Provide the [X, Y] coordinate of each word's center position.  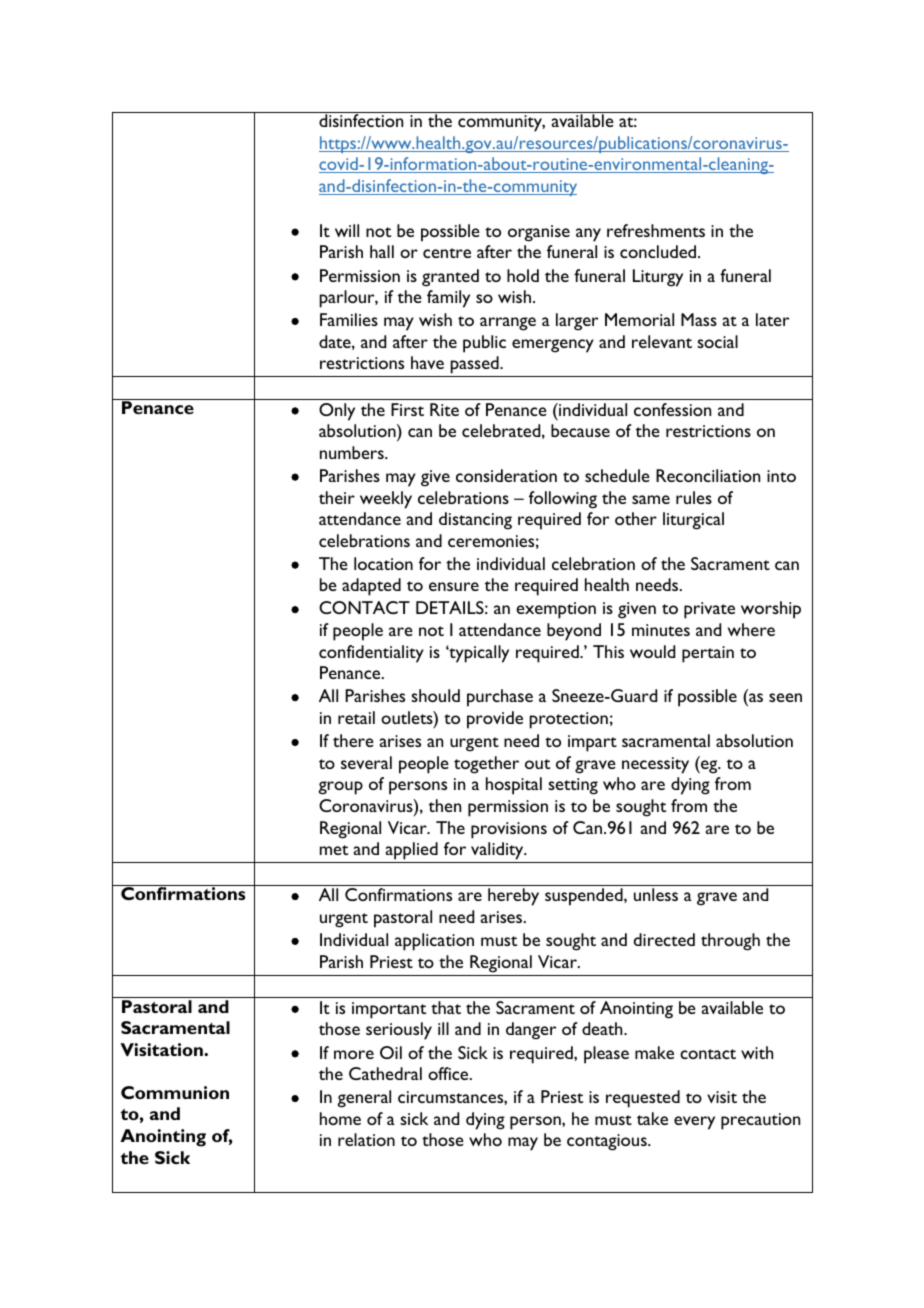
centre [447, 253]
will [347, 230]
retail [356, 717]
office [449, 1073]
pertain [708, 654]
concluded [658, 251]
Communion [175, 1092]
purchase [500, 698]
